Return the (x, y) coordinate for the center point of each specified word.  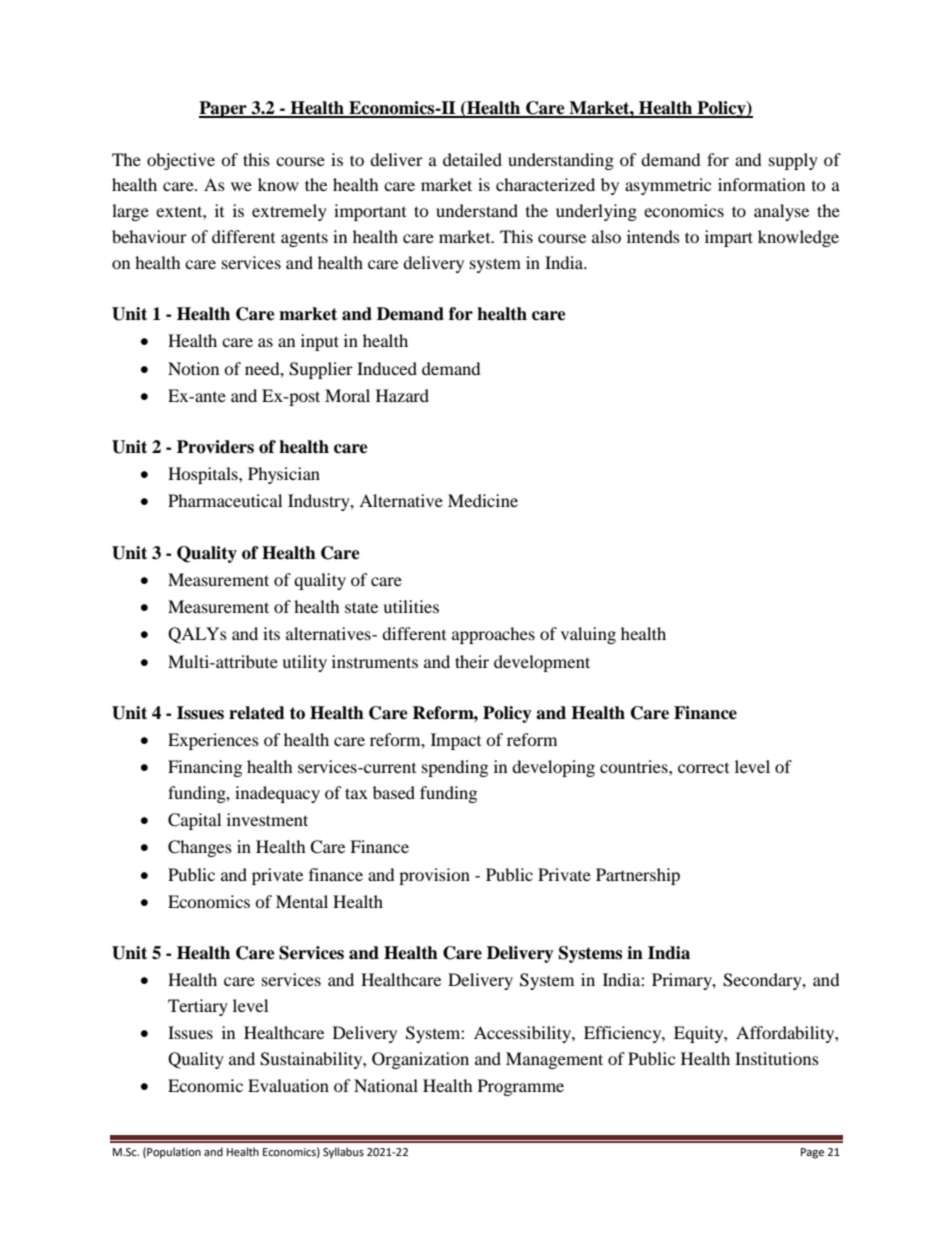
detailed (472, 159)
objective (181, 161)
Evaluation (288, 1085)
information (761, 184)
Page (812, 1153)
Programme (521, 1087)
